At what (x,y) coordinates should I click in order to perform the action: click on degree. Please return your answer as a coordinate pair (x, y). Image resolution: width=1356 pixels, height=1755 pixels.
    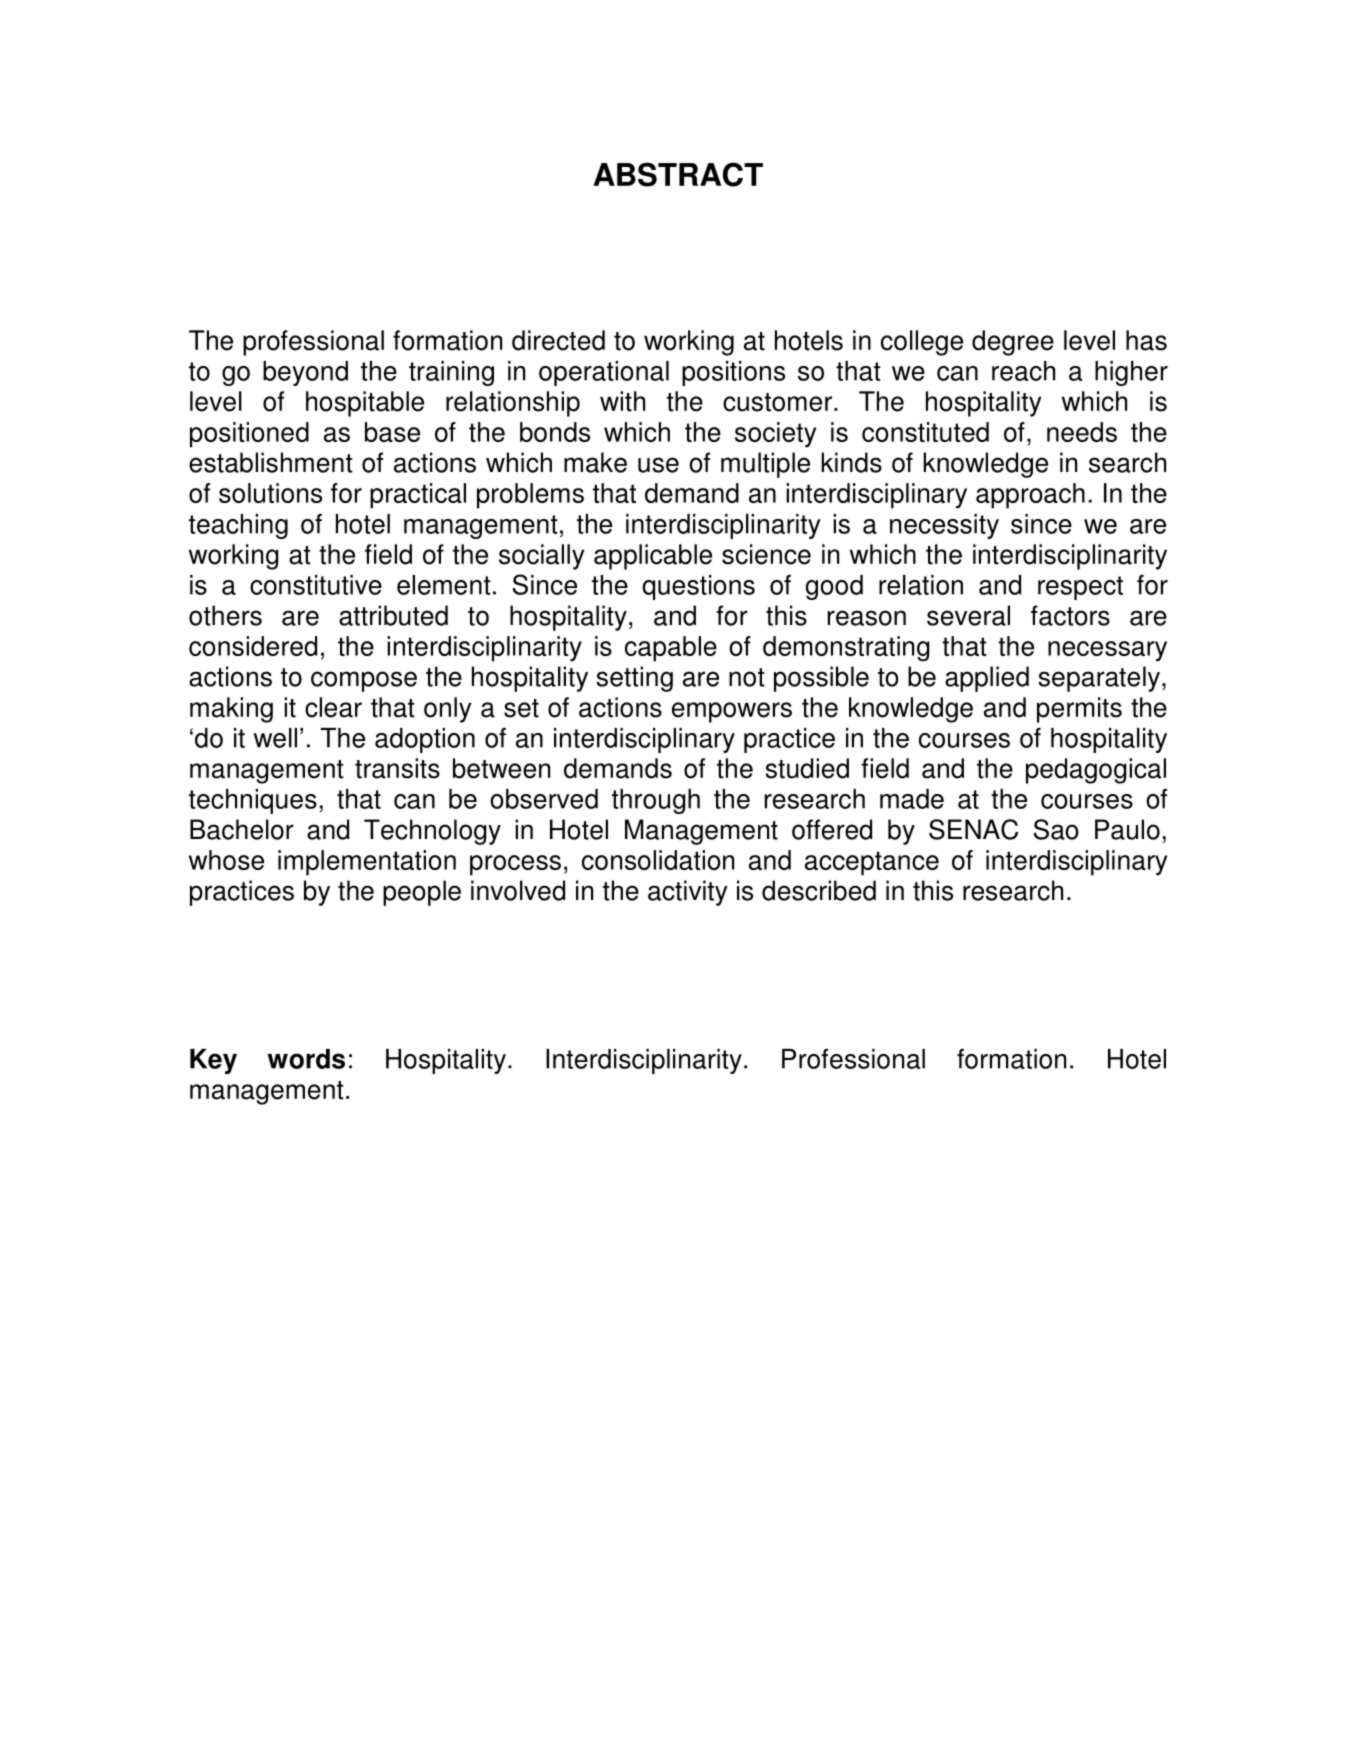
    Looking at the image, I should click on (1013, 343).
